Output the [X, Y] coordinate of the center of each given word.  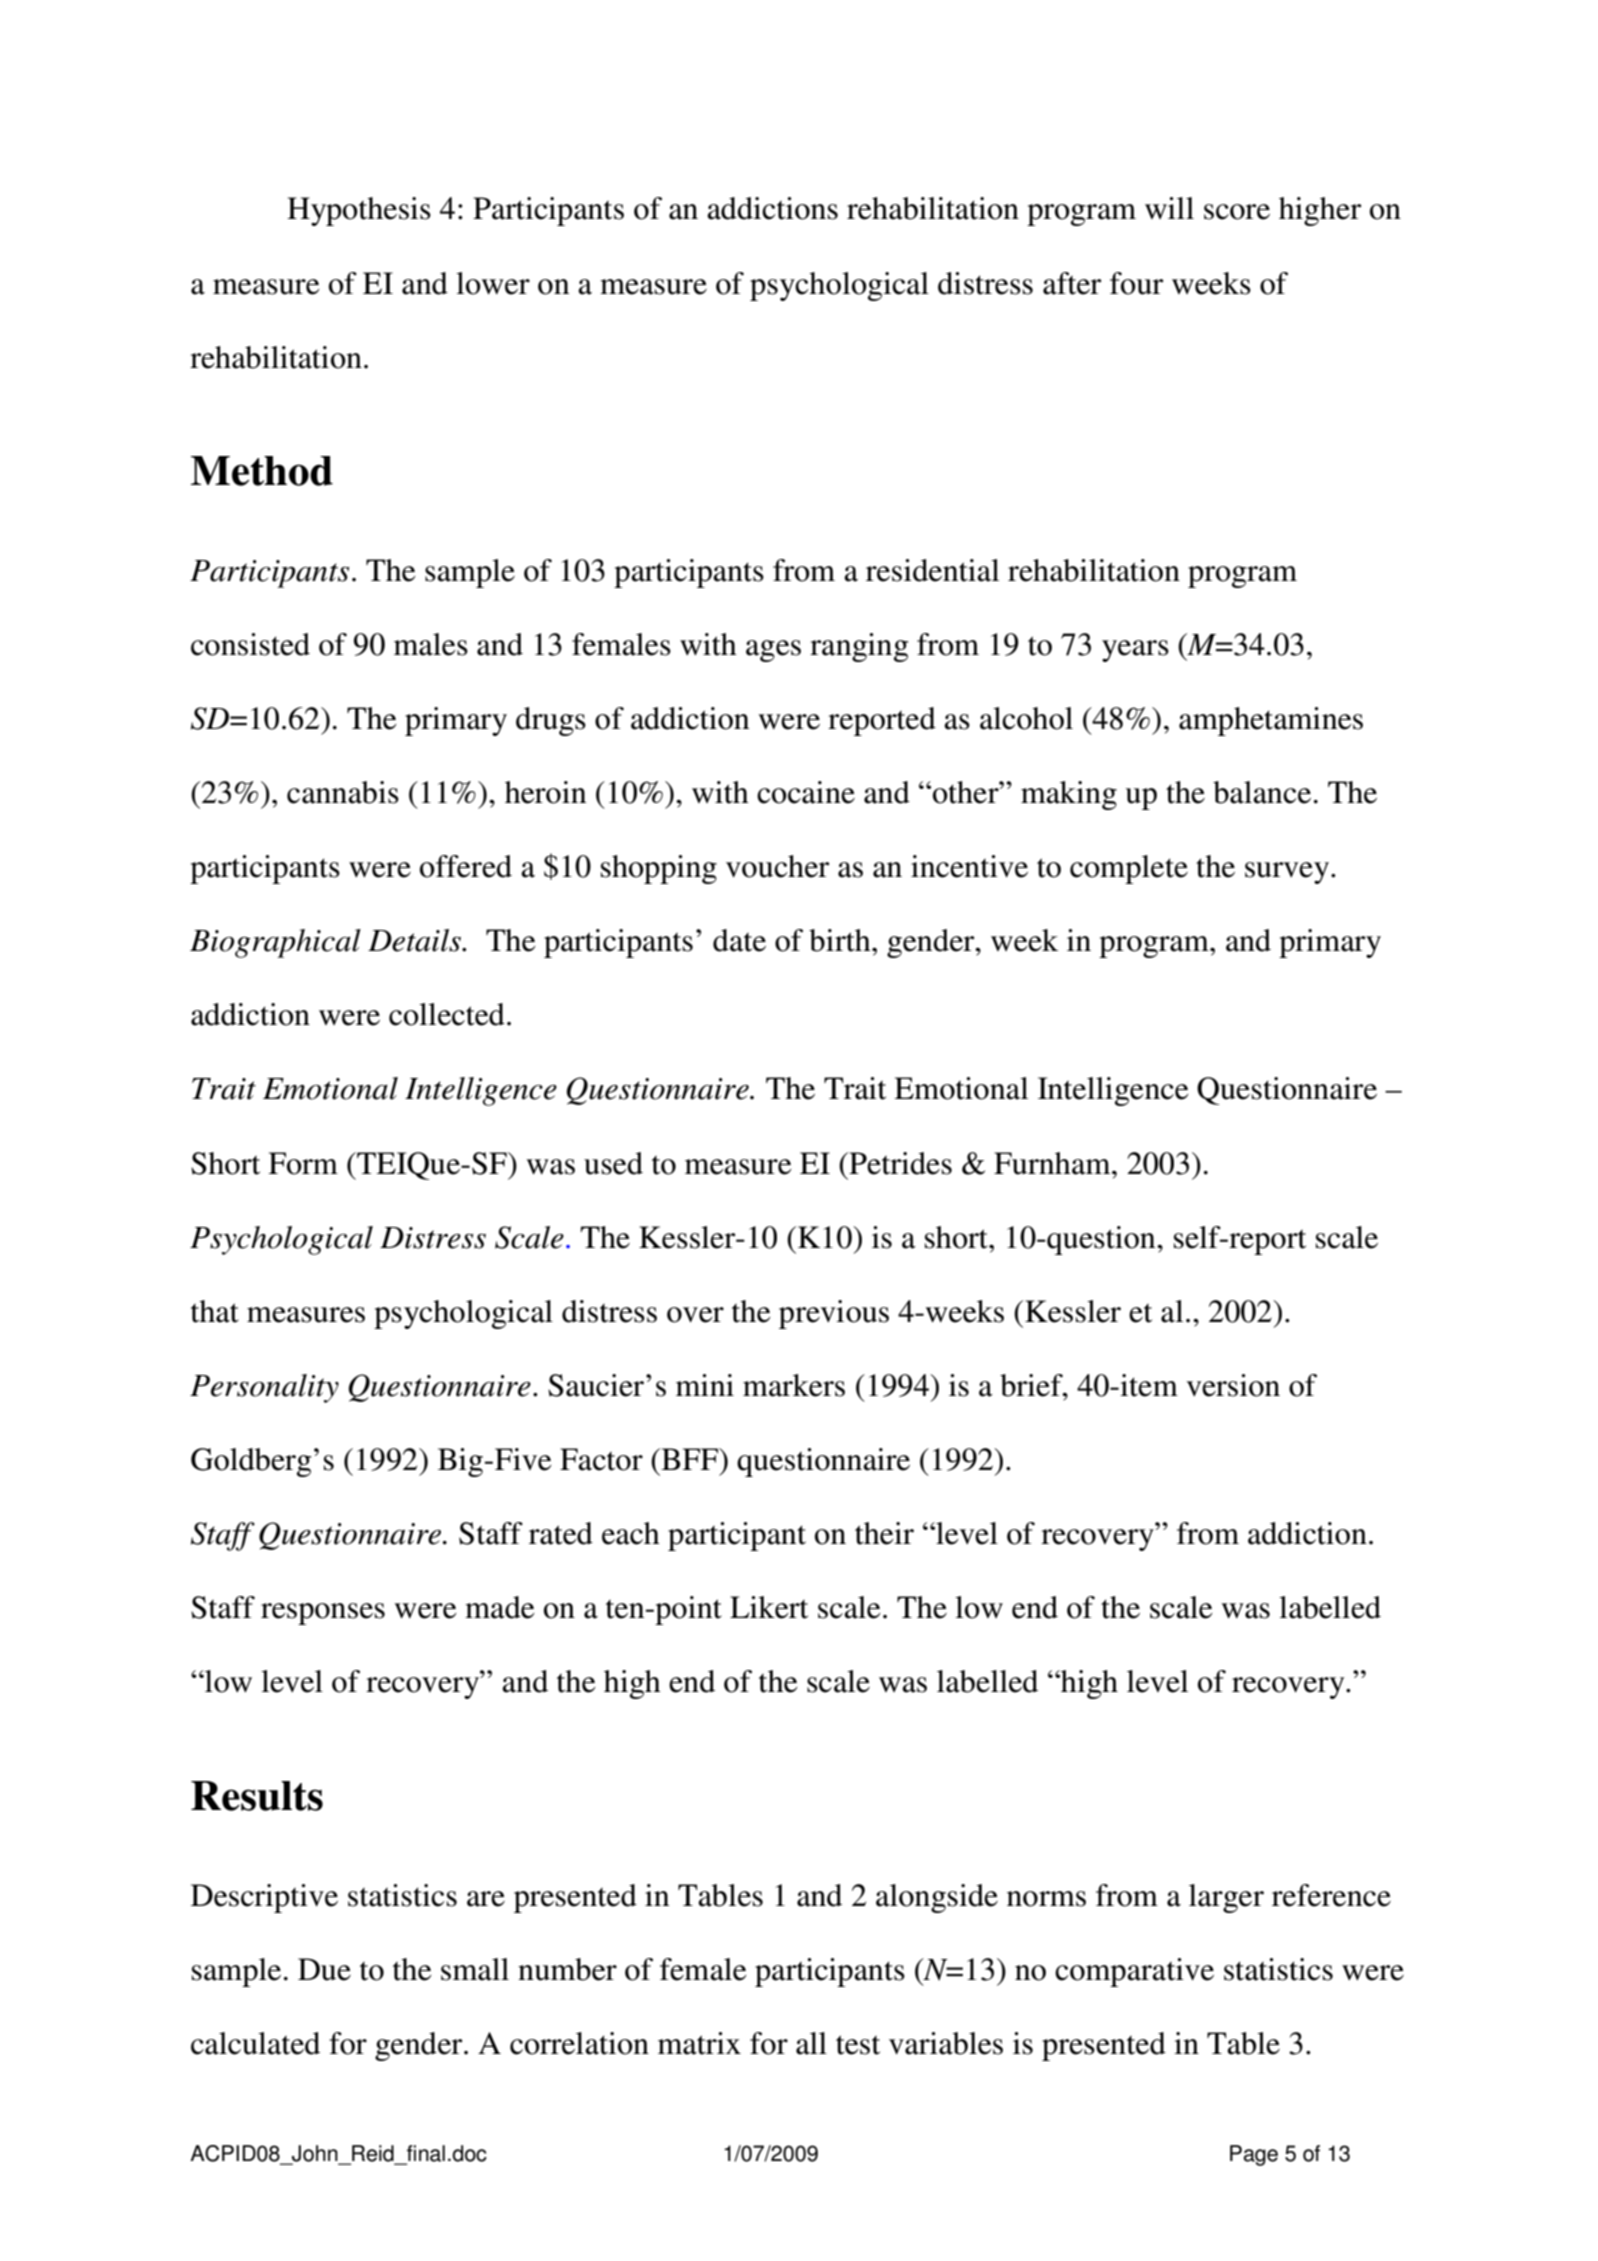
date [739, 940]
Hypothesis [359, 211]
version [1233, 1385]
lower [493, 283]
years [1135, 651]
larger [1226, 1898]
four [1136, 283]
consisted [250, 644]
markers [794, 1385]
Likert [769, 1607]
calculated [255, 2043]
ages [773, 651]
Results [257, 1796]
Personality [264, 1388]
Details [416, 940]
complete [1129, 869]
